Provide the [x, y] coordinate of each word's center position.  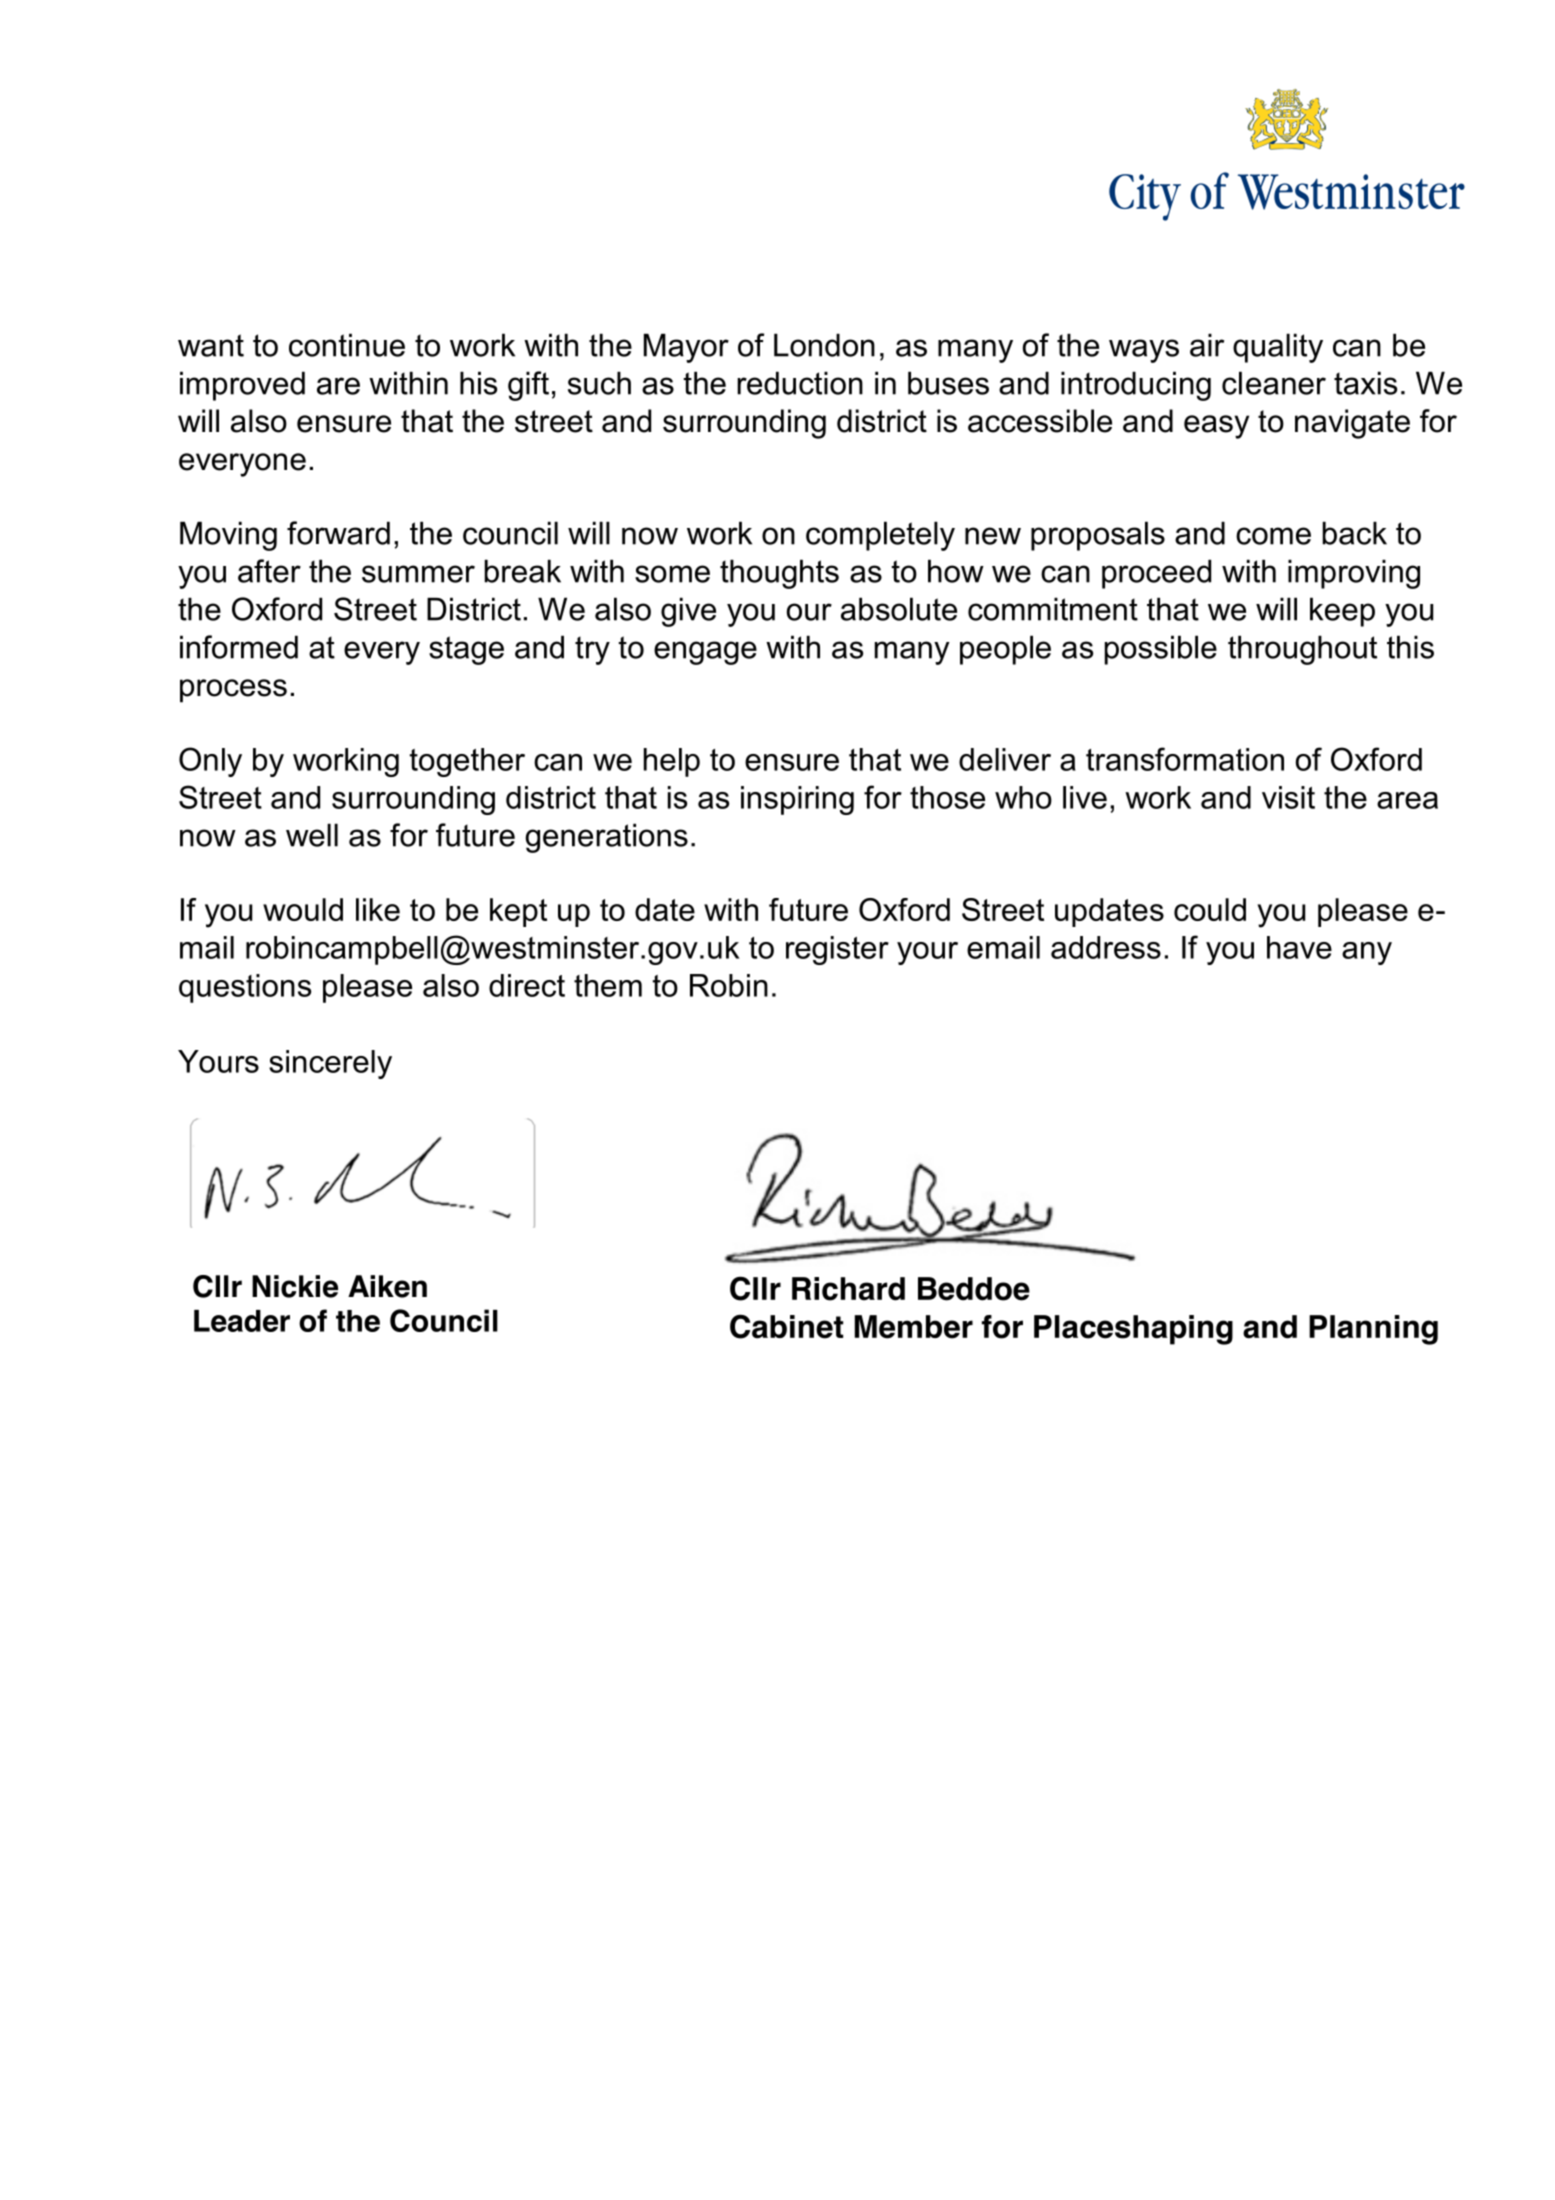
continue [347, 345]
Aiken [387, 1286]
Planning [1373, 1330]
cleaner [1274, 383]
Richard [848, 1289]
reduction [800, 383]
